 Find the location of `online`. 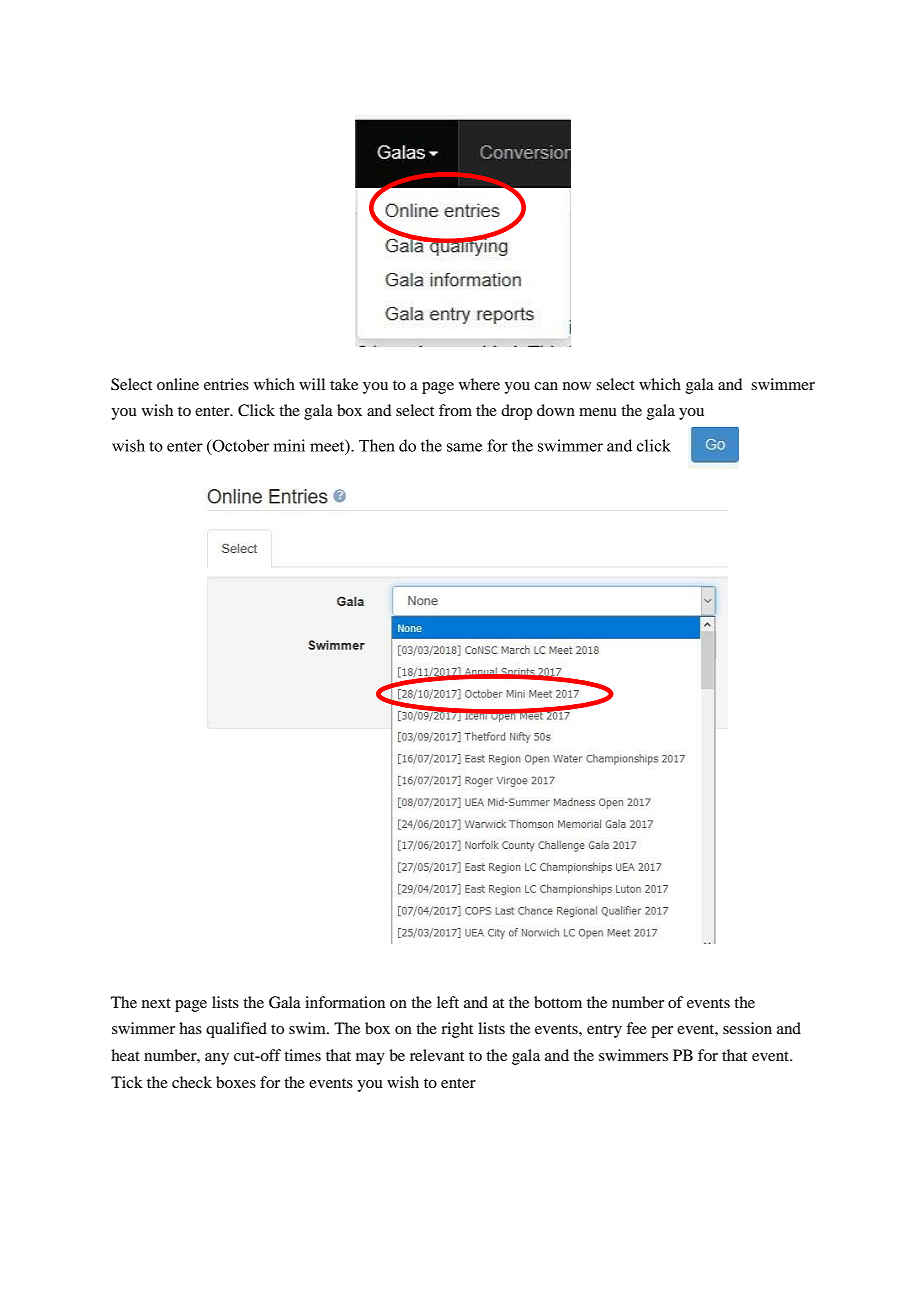

online is located at coordinates (178, 384).
